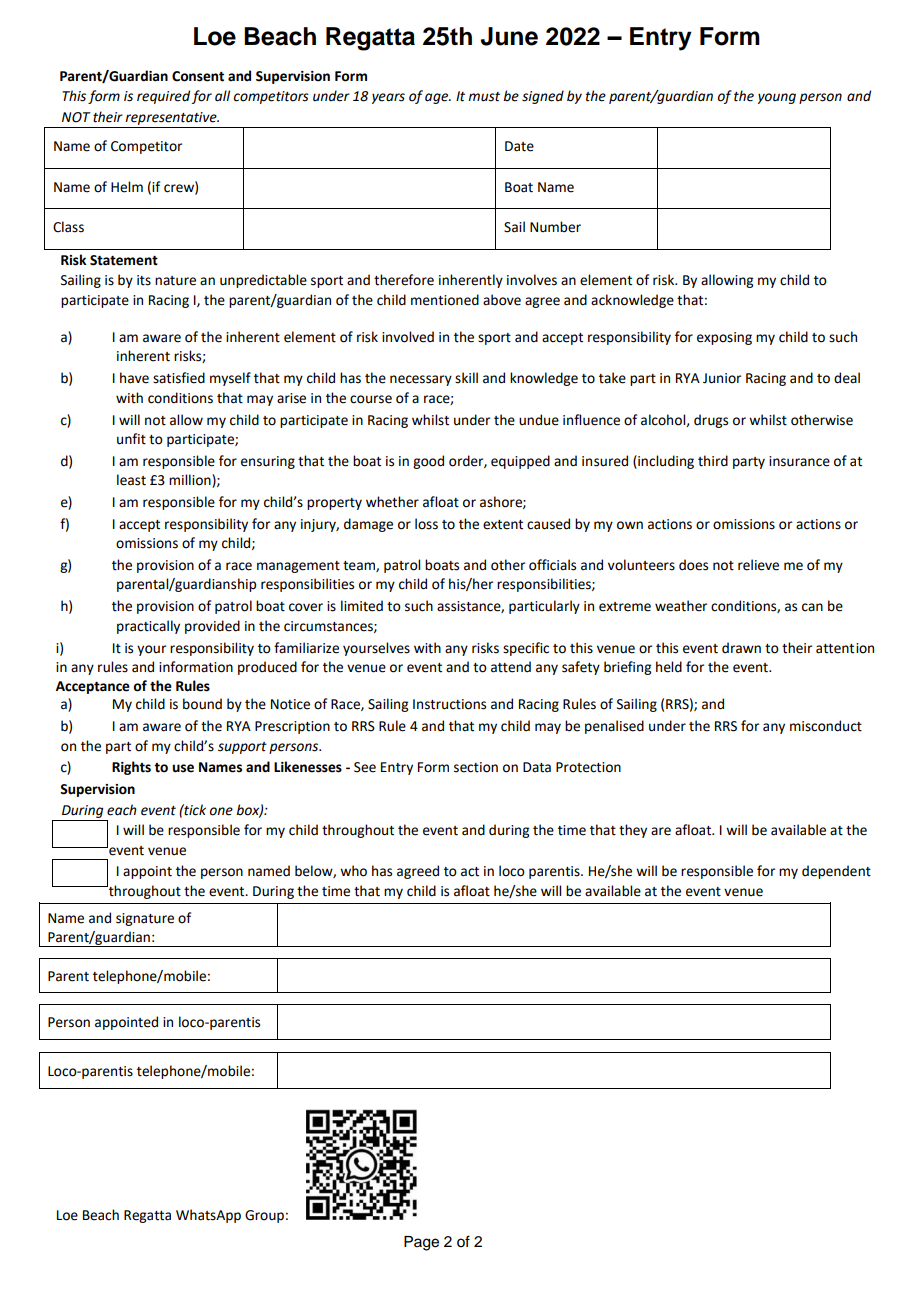  I want to click on dependent, so click(836, 872).
